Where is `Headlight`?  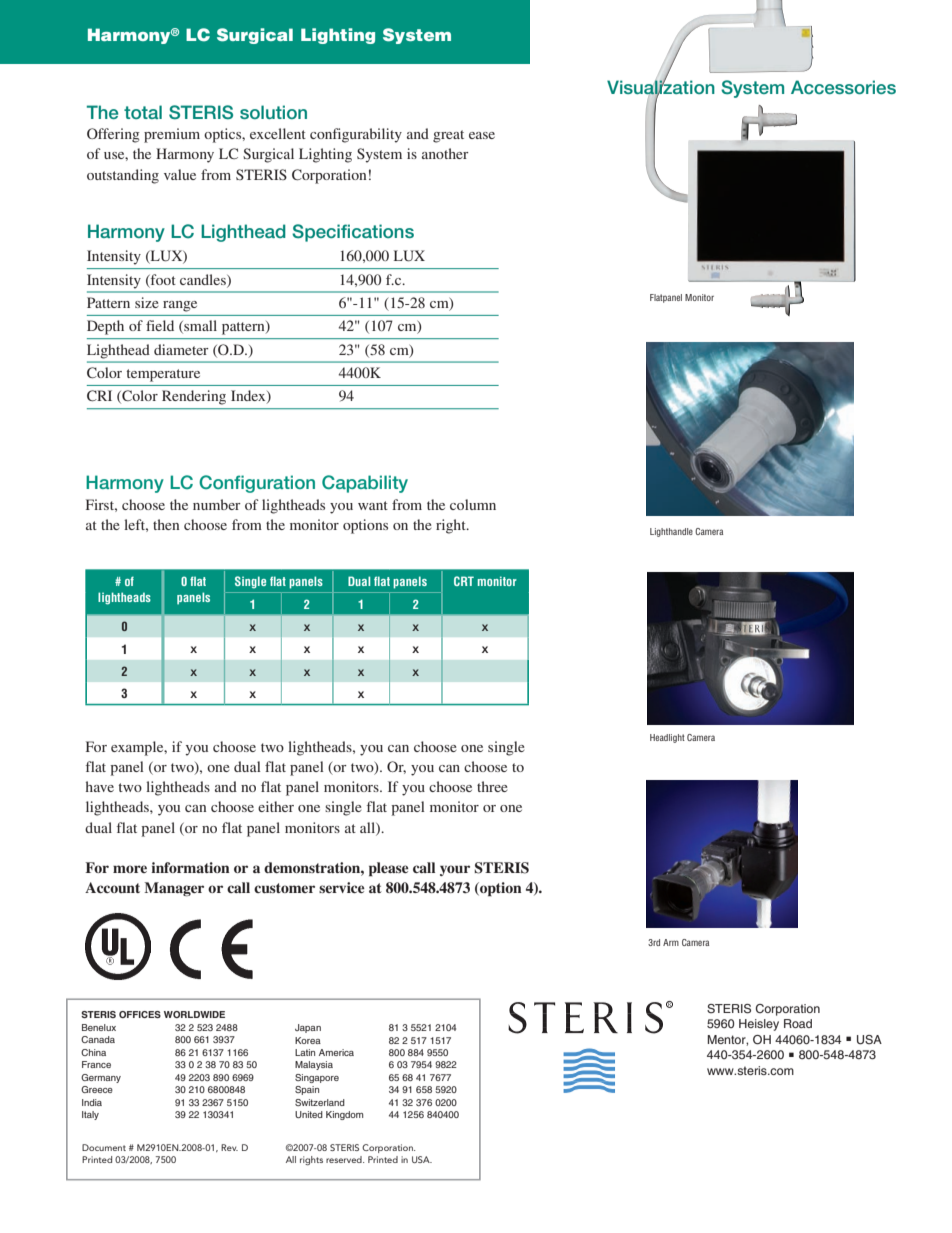
Headlight is located at coordinates (667, 738).
